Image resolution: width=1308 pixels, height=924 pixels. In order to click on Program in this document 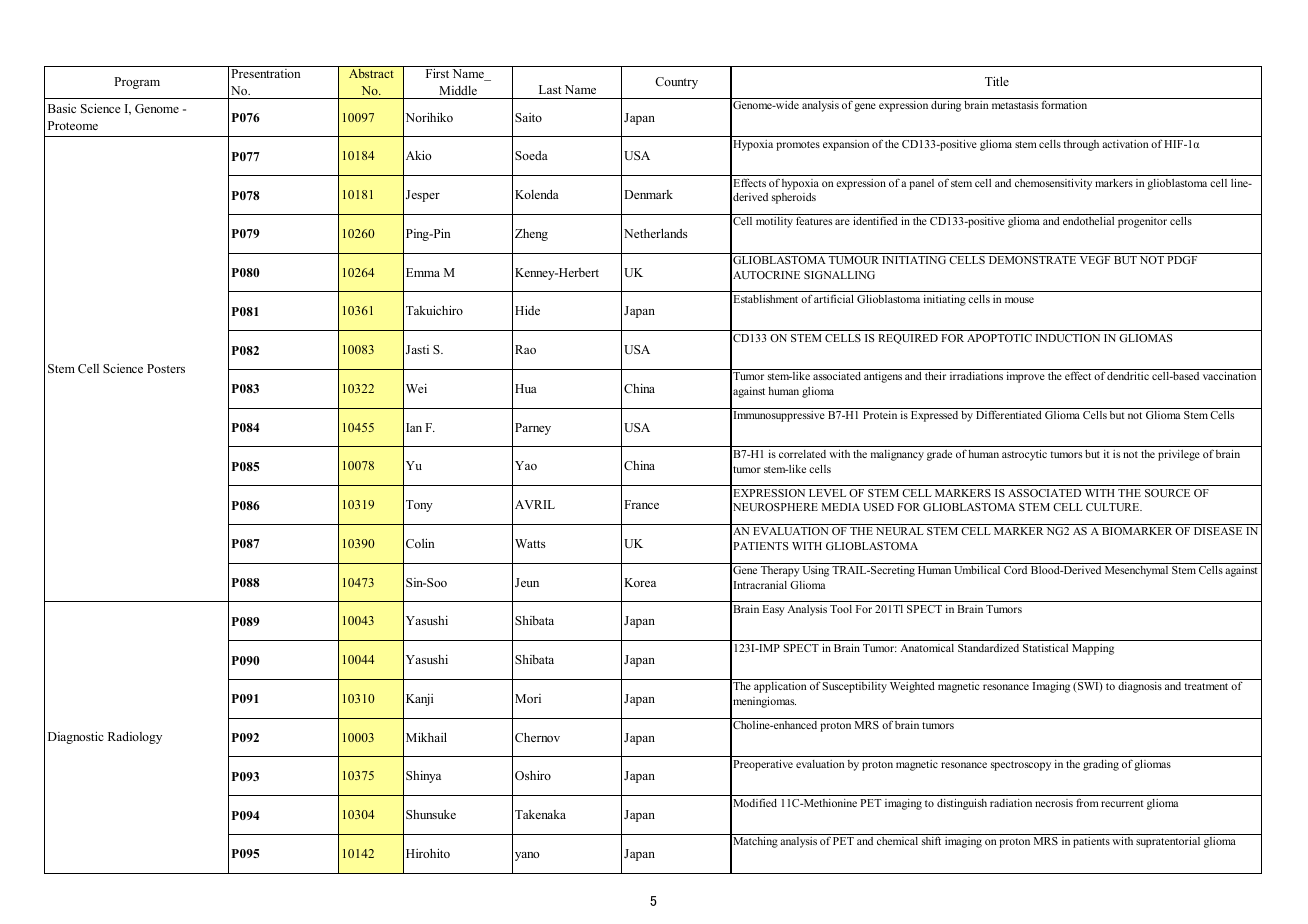, I will do `click(137, 83)`.
